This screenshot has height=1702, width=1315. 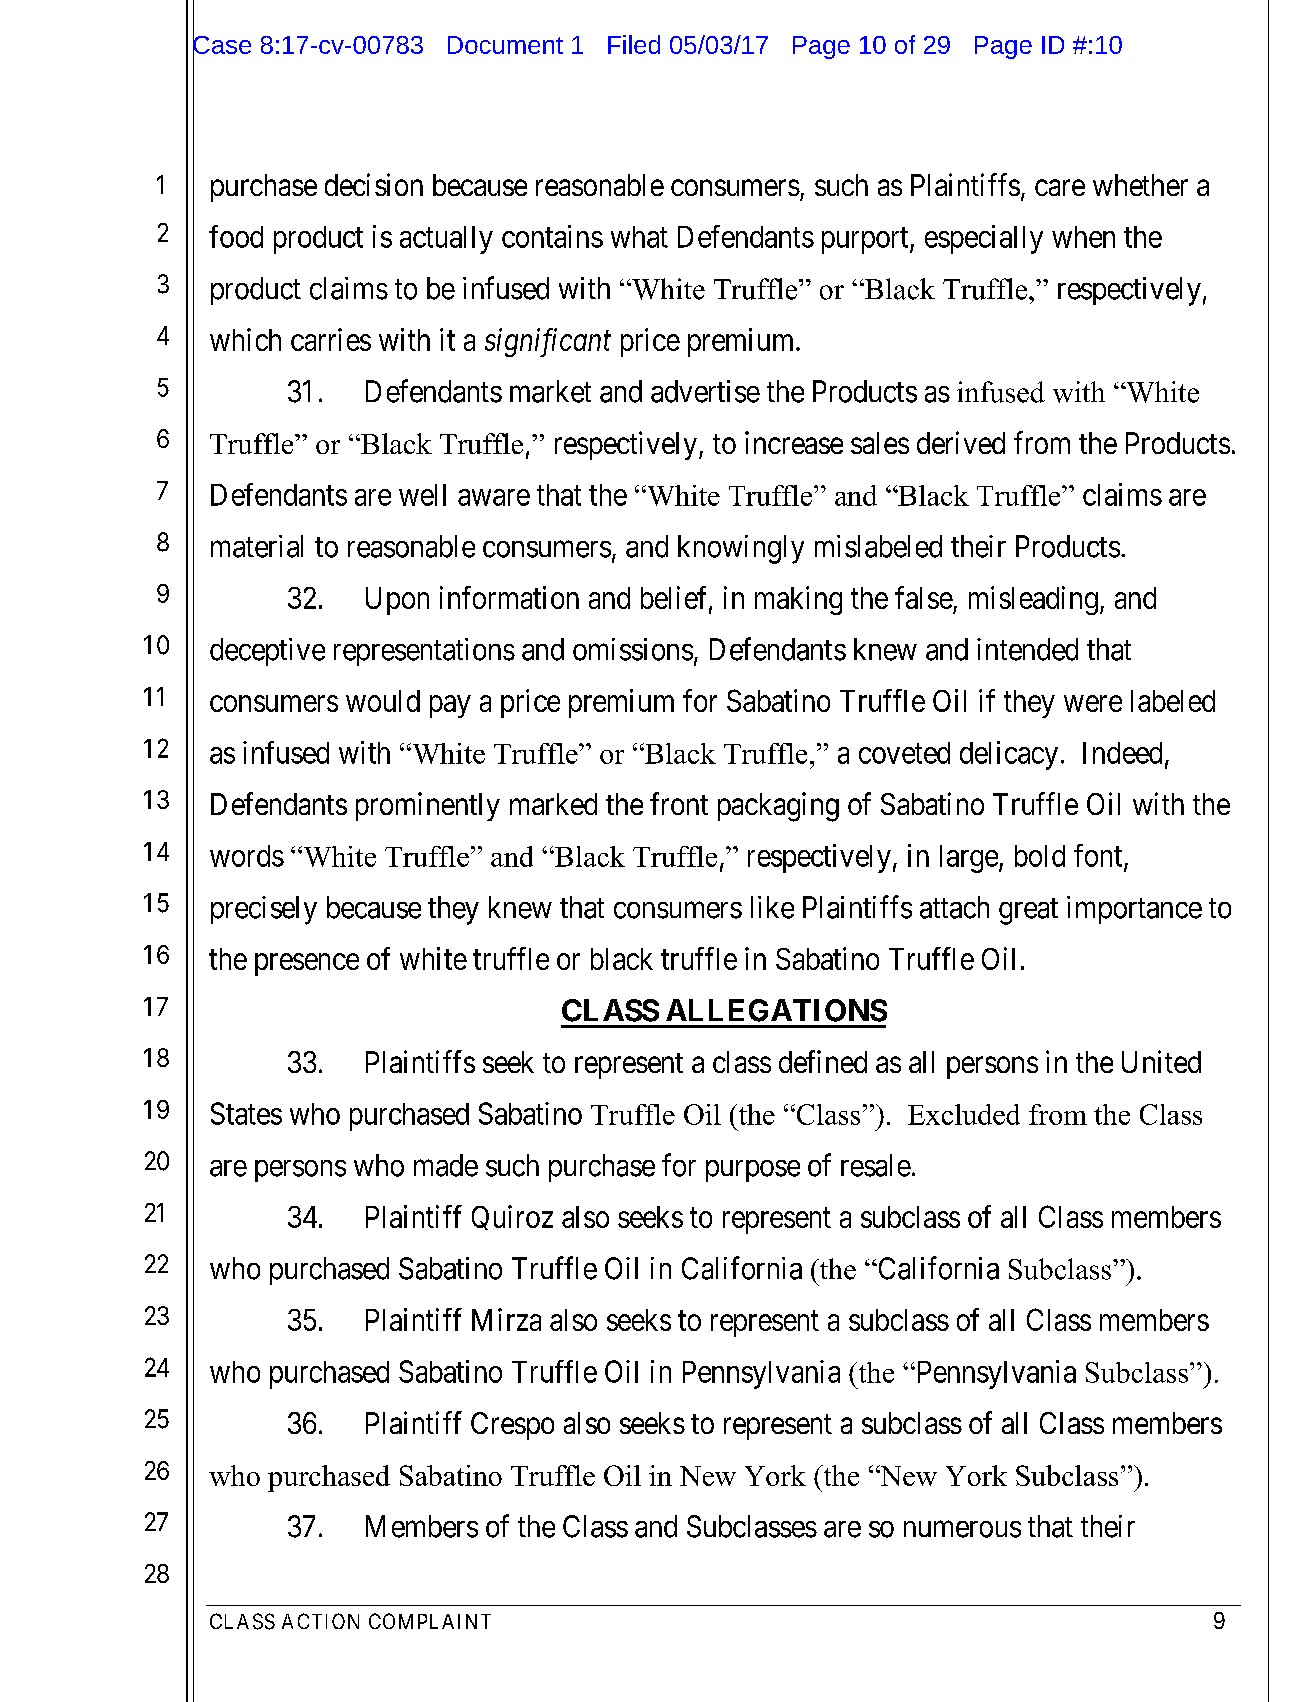 What do you see at coordinates (320, 1621) in the screenshot?
I see `ACTION` at bounding box center [320, 1621].
